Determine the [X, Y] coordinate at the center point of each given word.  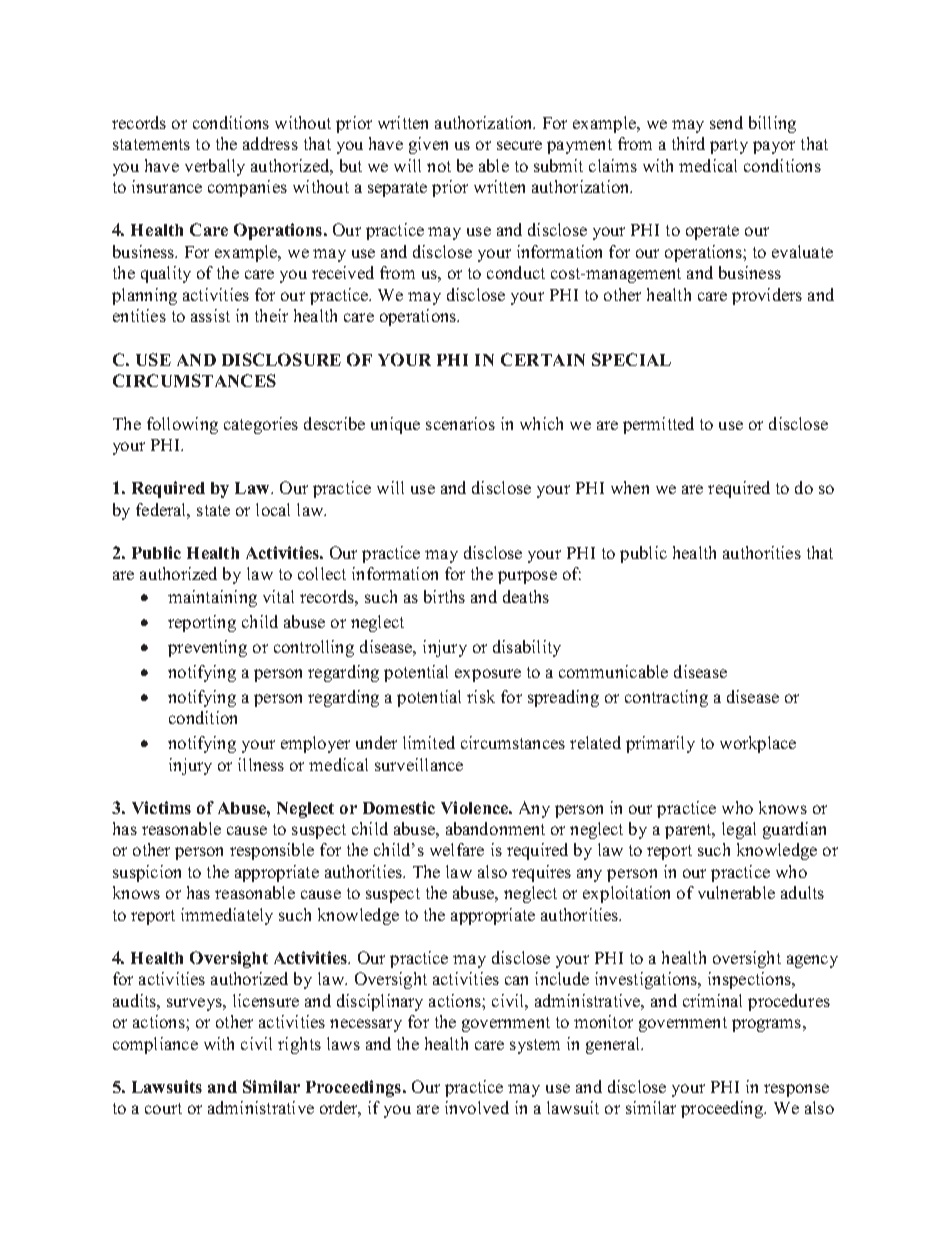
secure [519, 145]
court [163, 1108]
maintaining [212, 598]
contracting [666, 698]
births [444, 596]
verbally [215, 167]
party [729, 146]
